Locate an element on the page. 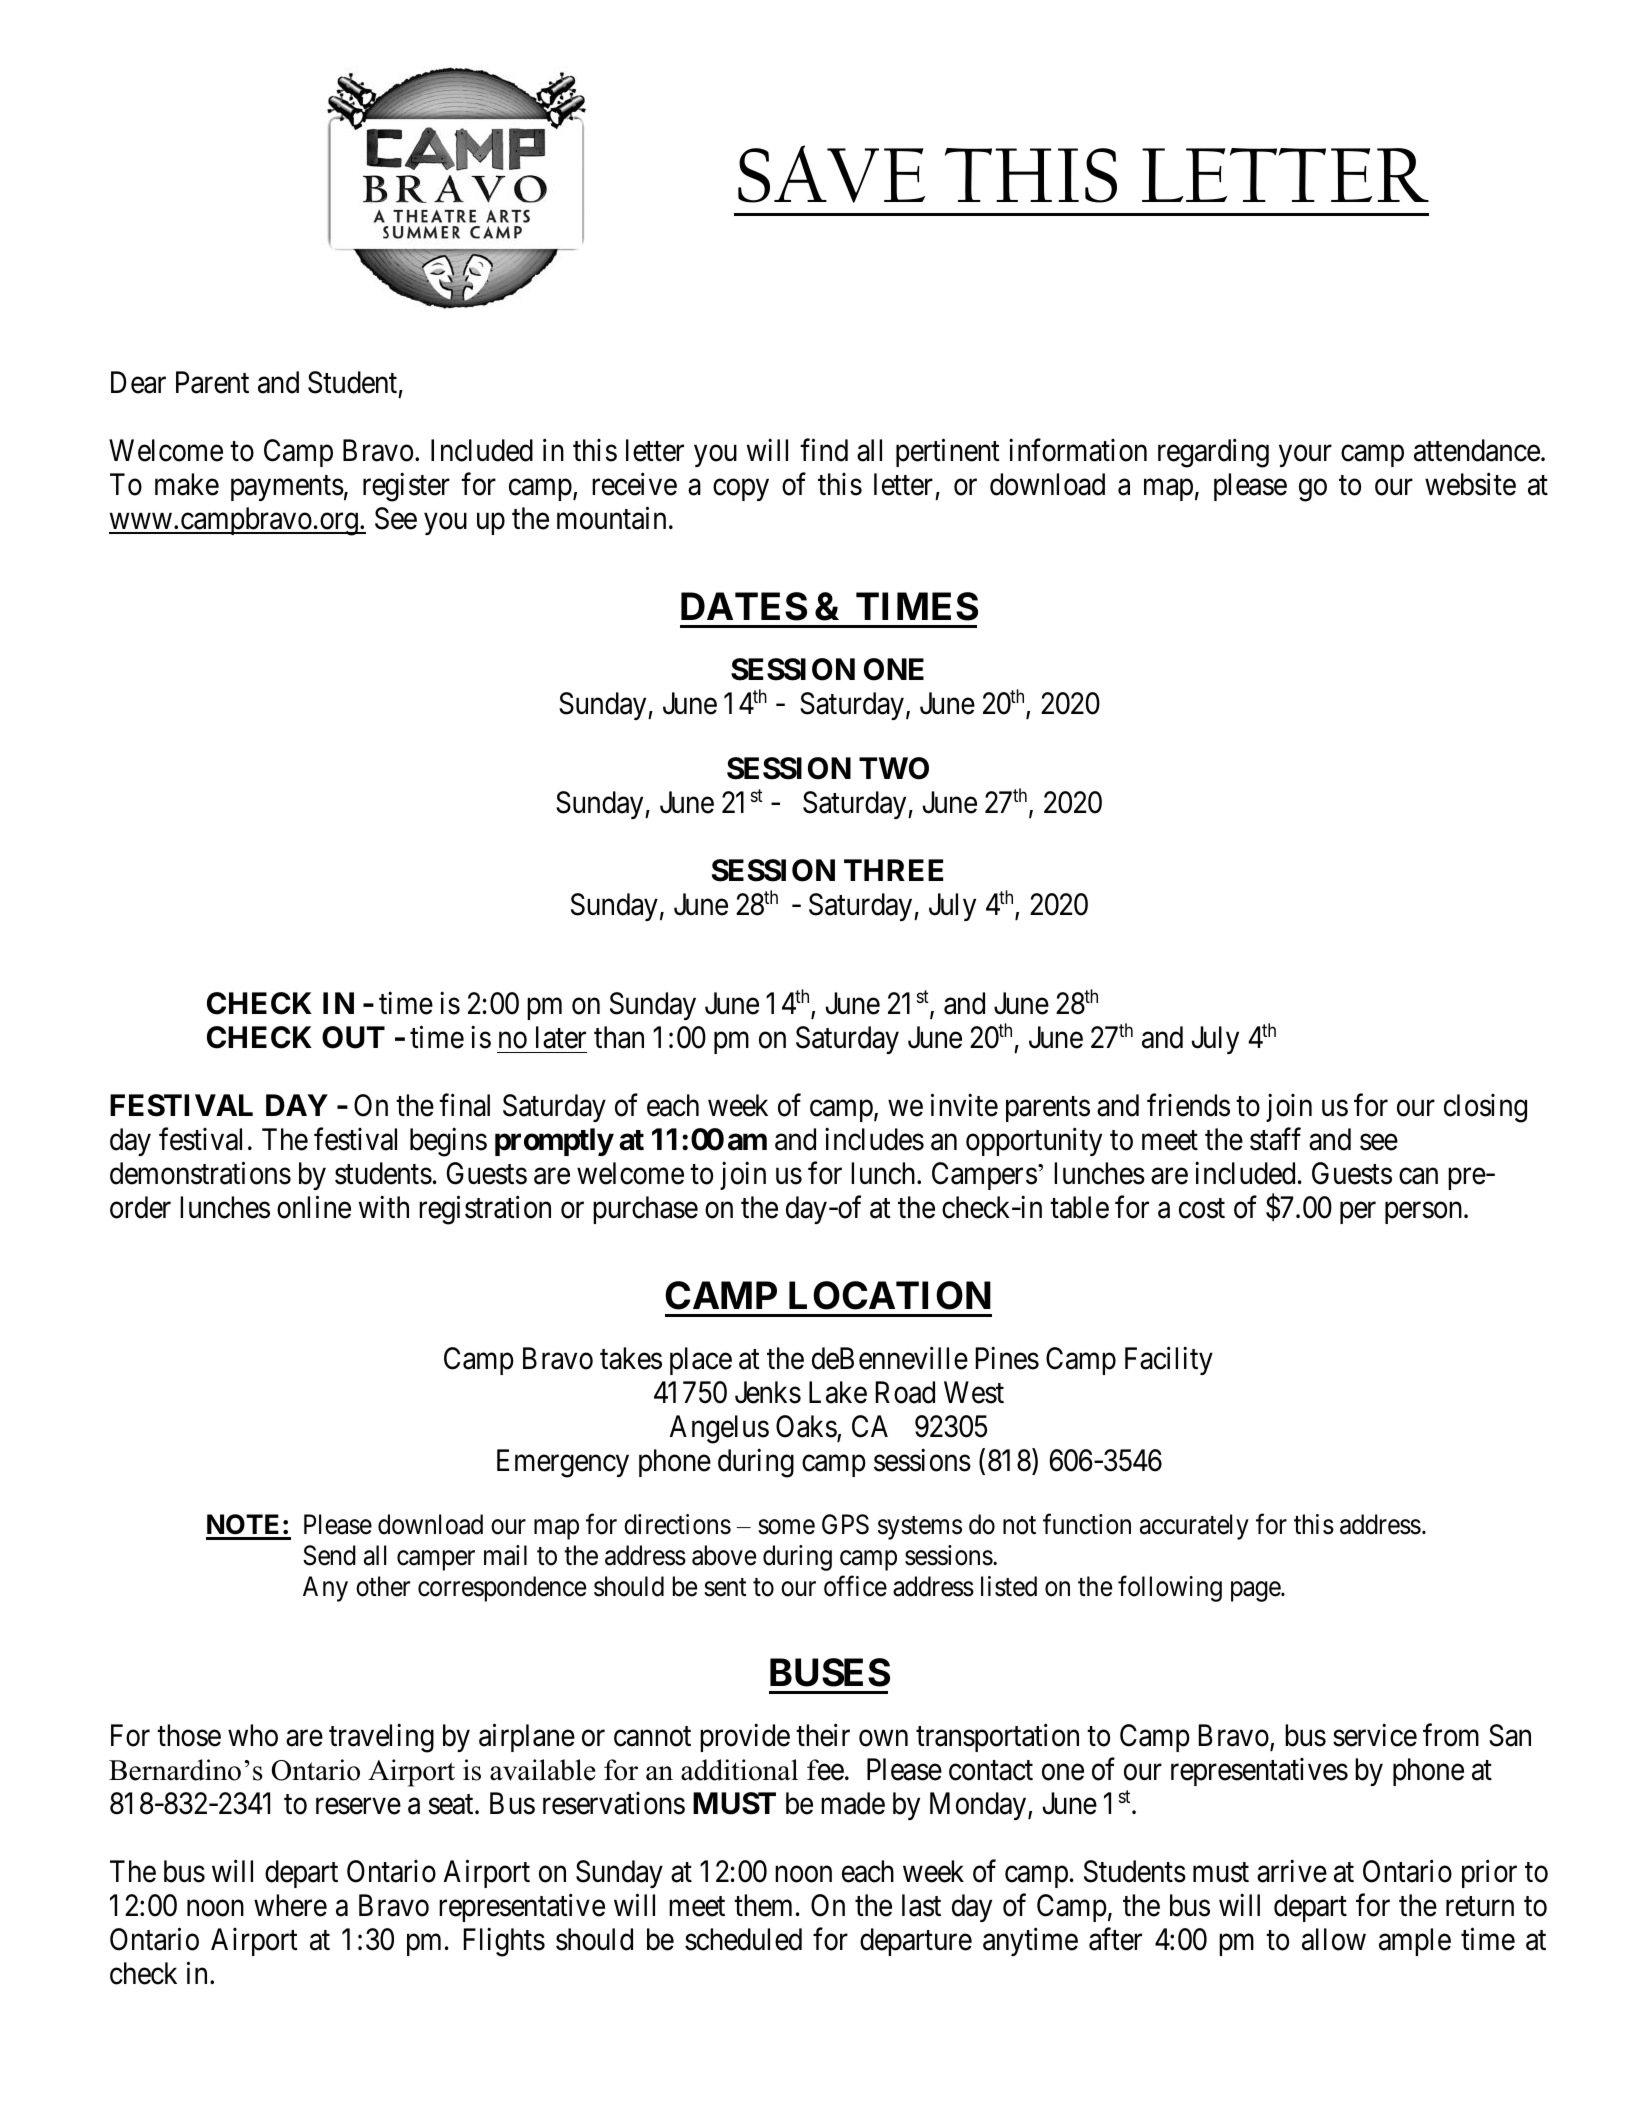  includes is located at coordinates (874, 1139).
